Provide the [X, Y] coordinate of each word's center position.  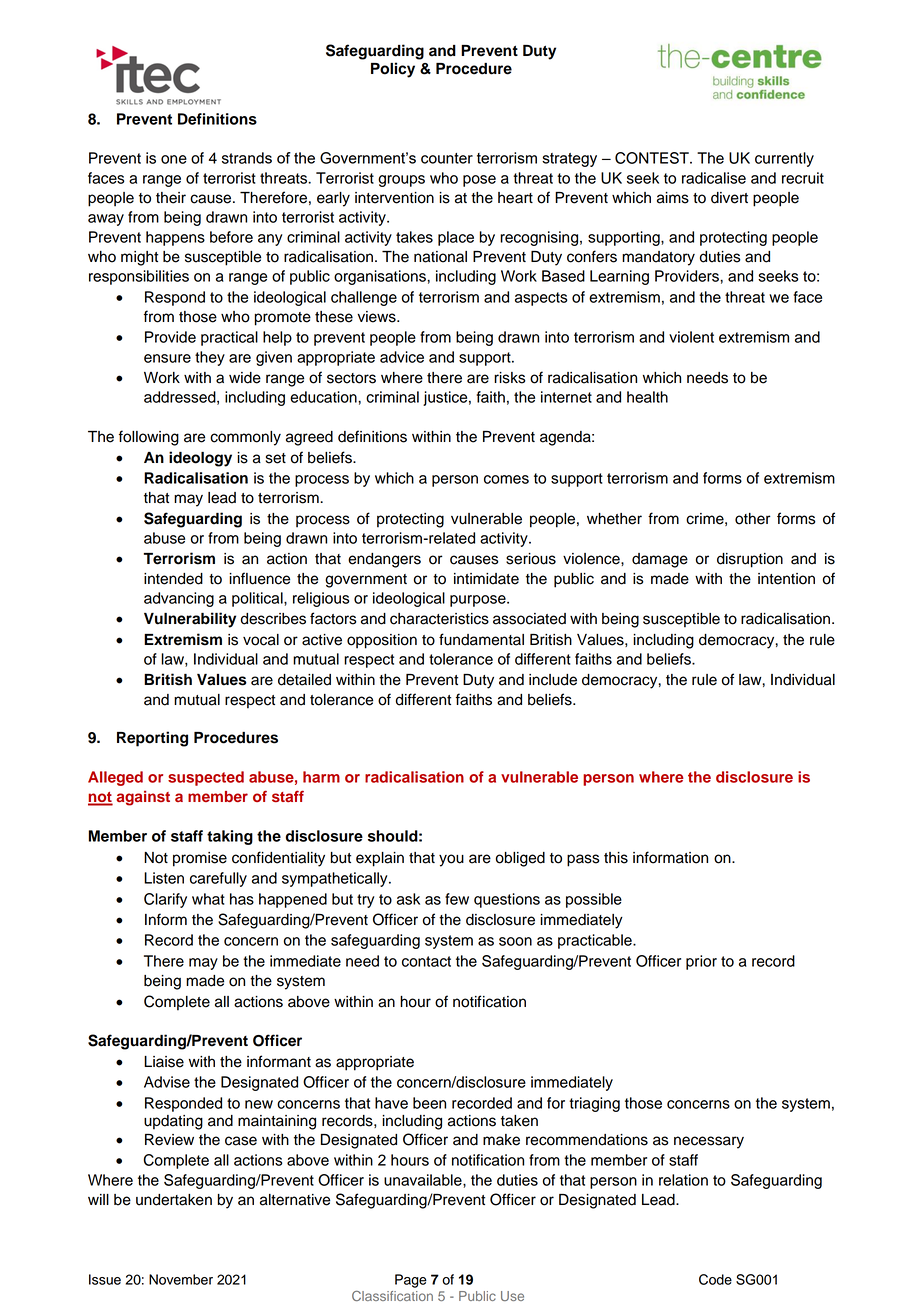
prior [701, 962]
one [174, 159]
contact [426, 961]
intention [786, 579]
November [181, 1279]
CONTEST [653, 158]
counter [447, 158]
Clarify [165, 900]
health [647, 397]
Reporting [152, 739]
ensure [167, 358]
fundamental [481, 639]
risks [510, 378]
